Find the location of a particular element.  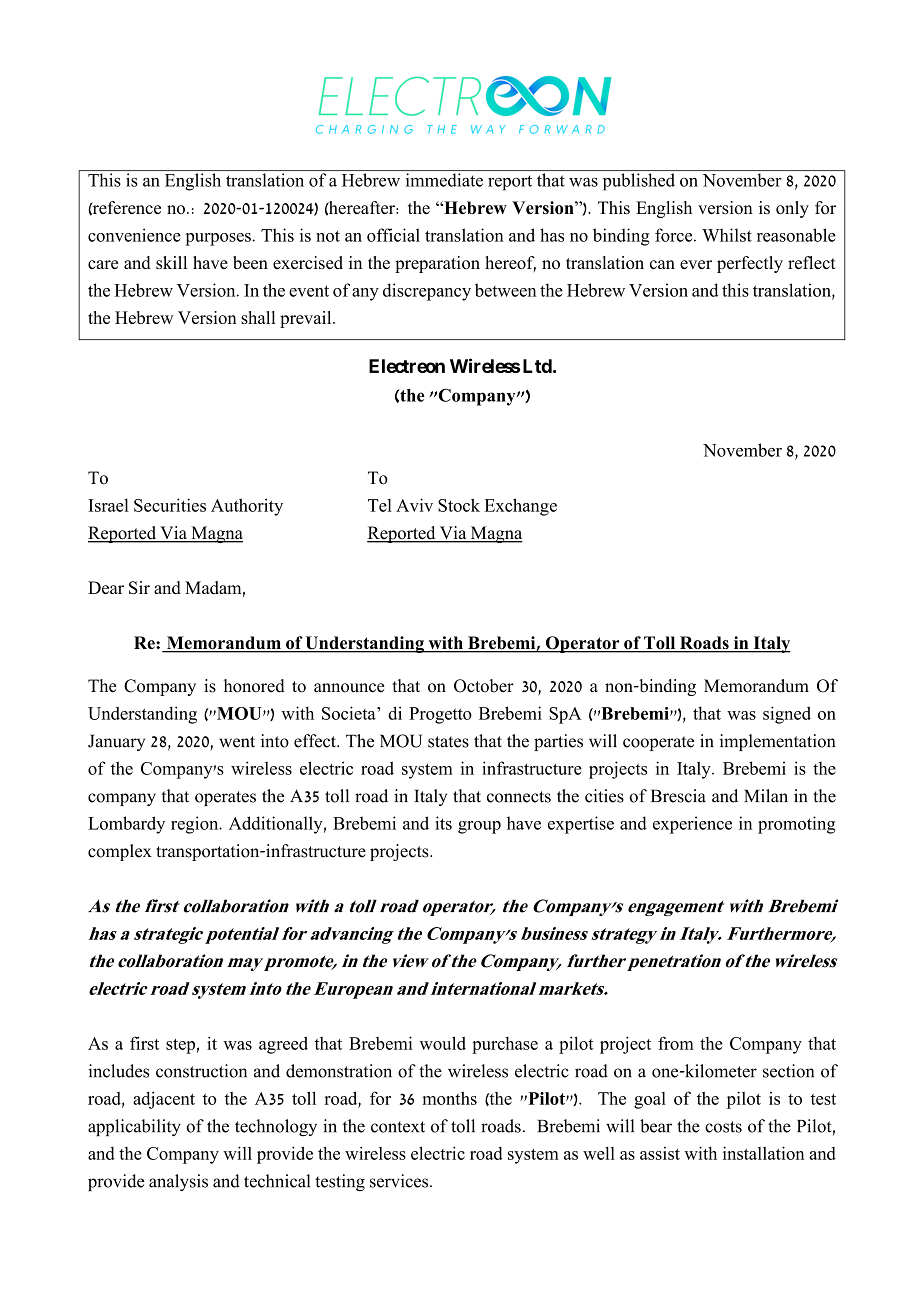

purposes is located at coordinates (218, 239).
